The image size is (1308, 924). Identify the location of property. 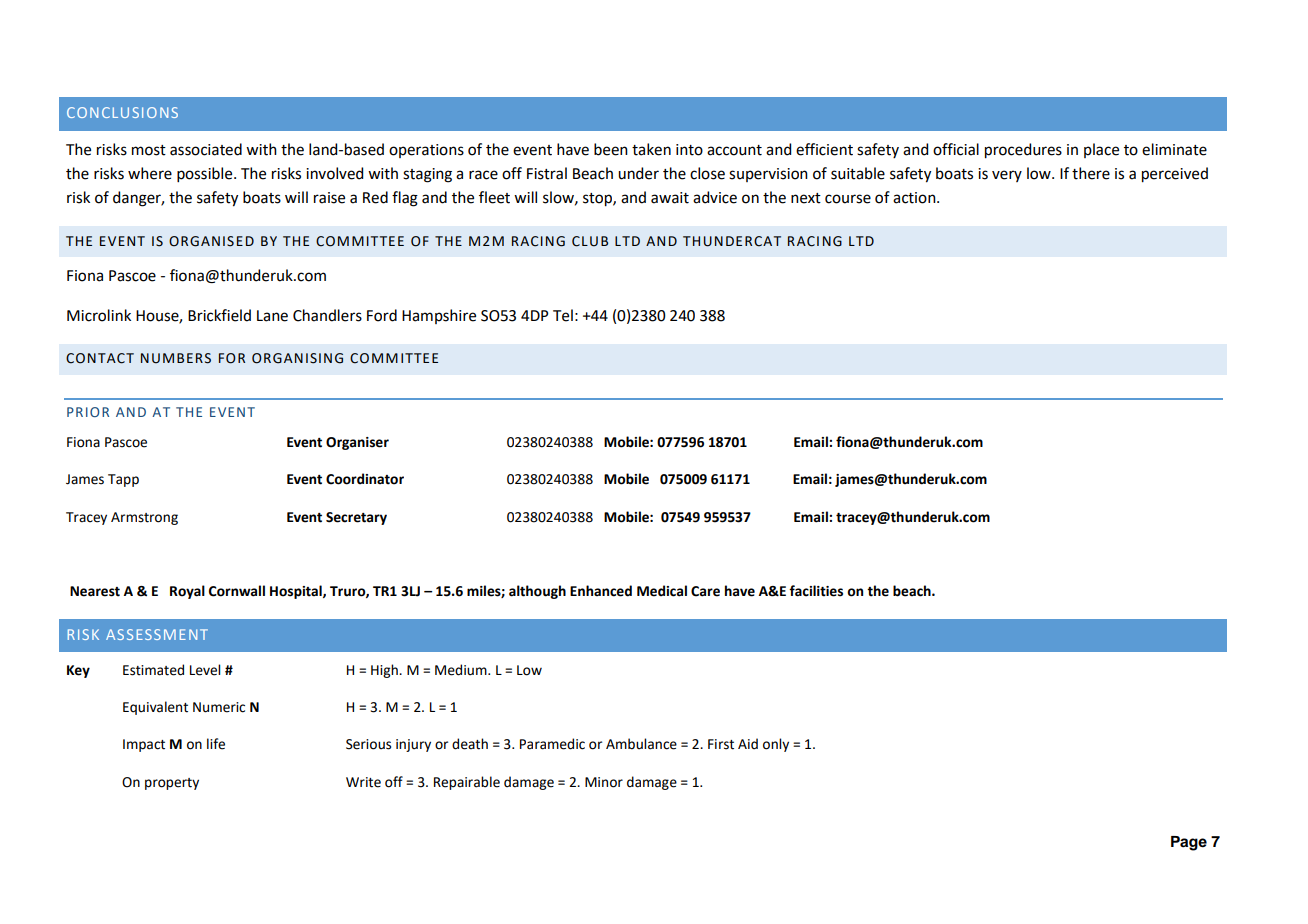
(172, 784).
